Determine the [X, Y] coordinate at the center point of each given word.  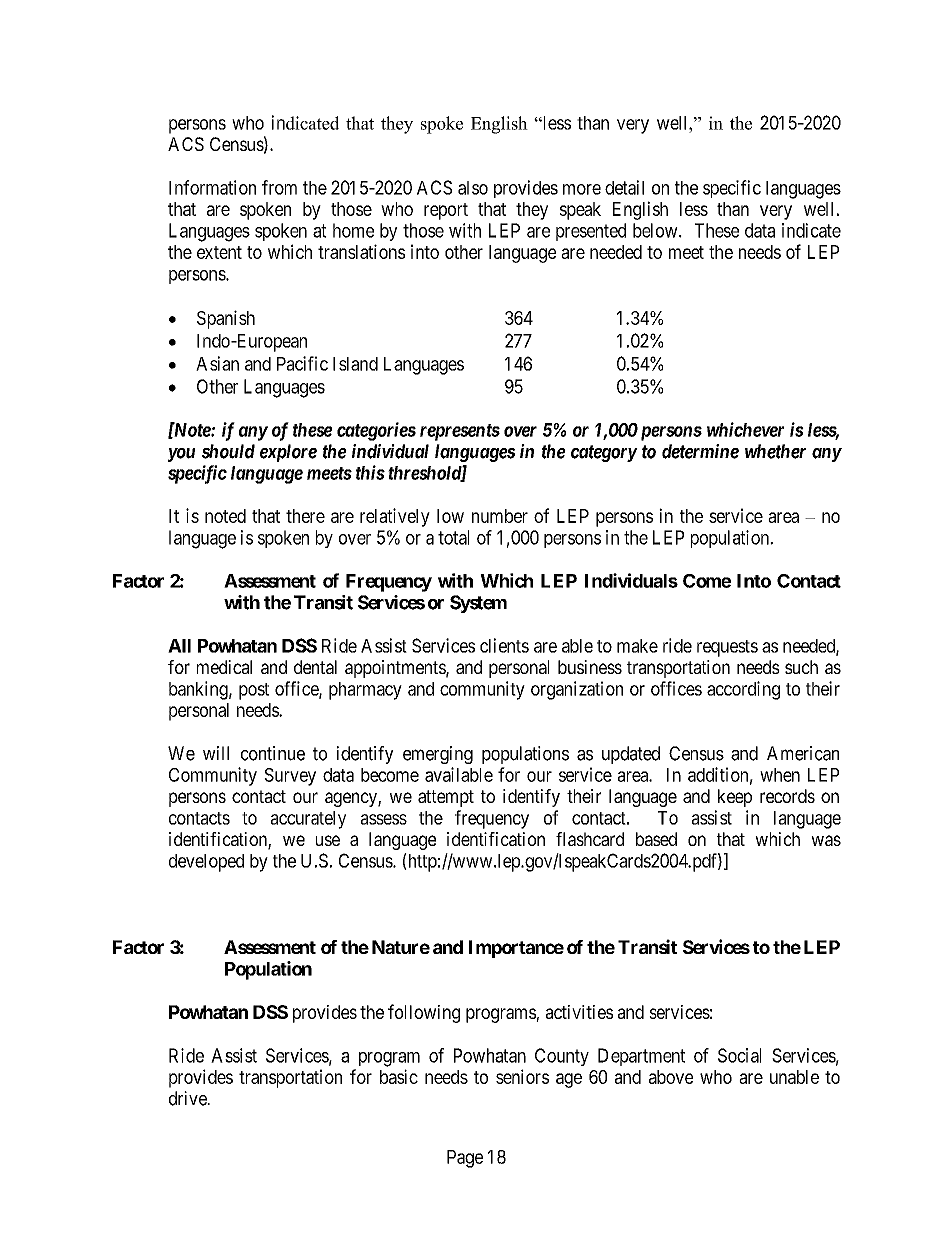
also [473, 188]
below [656, 230]
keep [735, 798]
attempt [446, 798]
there [305, 516]
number [500, 516]
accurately [308, 820]
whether [775, 451]
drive [188, 1098]
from [279, 187]
